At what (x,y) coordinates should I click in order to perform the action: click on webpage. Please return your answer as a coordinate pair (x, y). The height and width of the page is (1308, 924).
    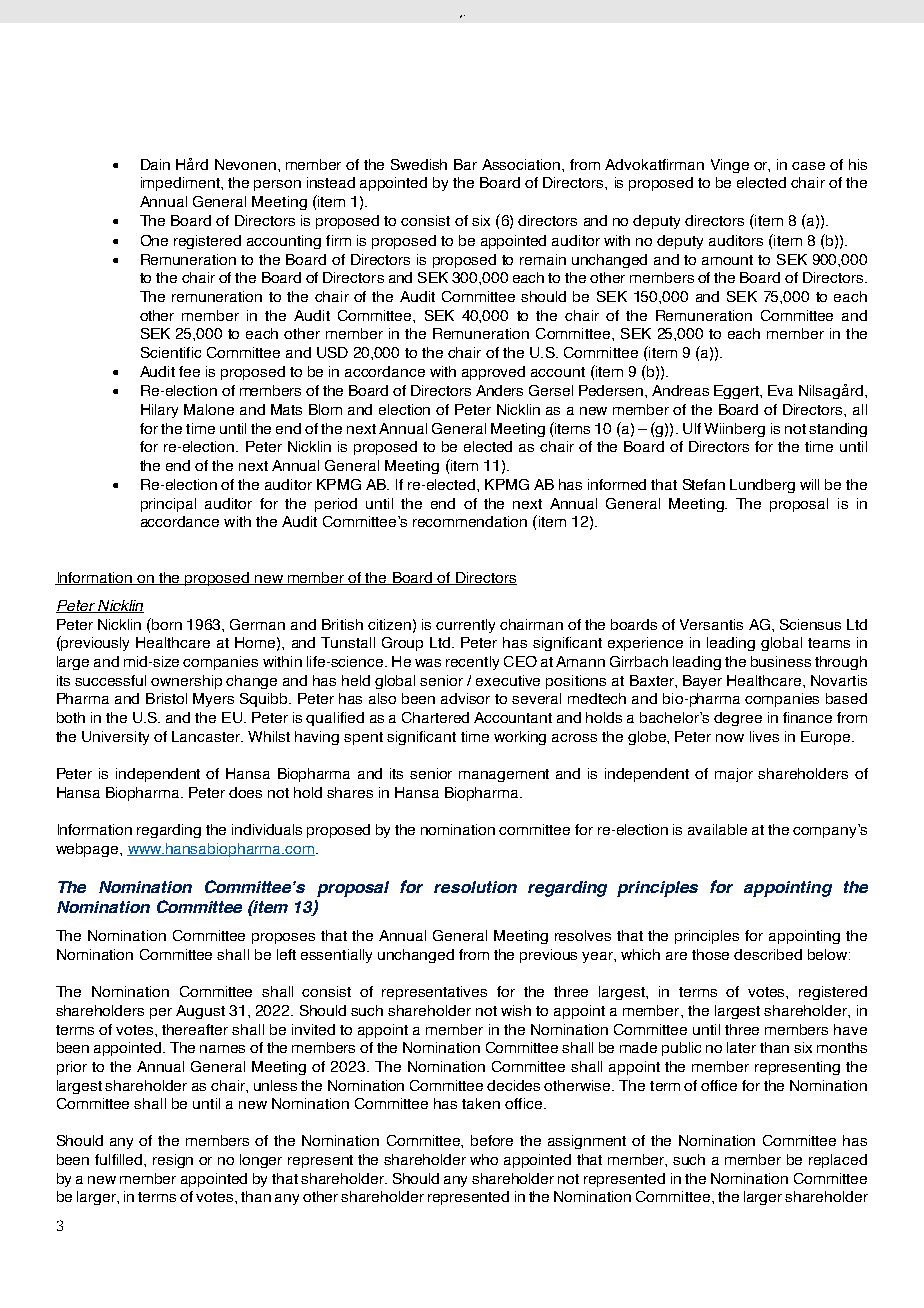
    Looking at the image, I should click on (88, 850).
